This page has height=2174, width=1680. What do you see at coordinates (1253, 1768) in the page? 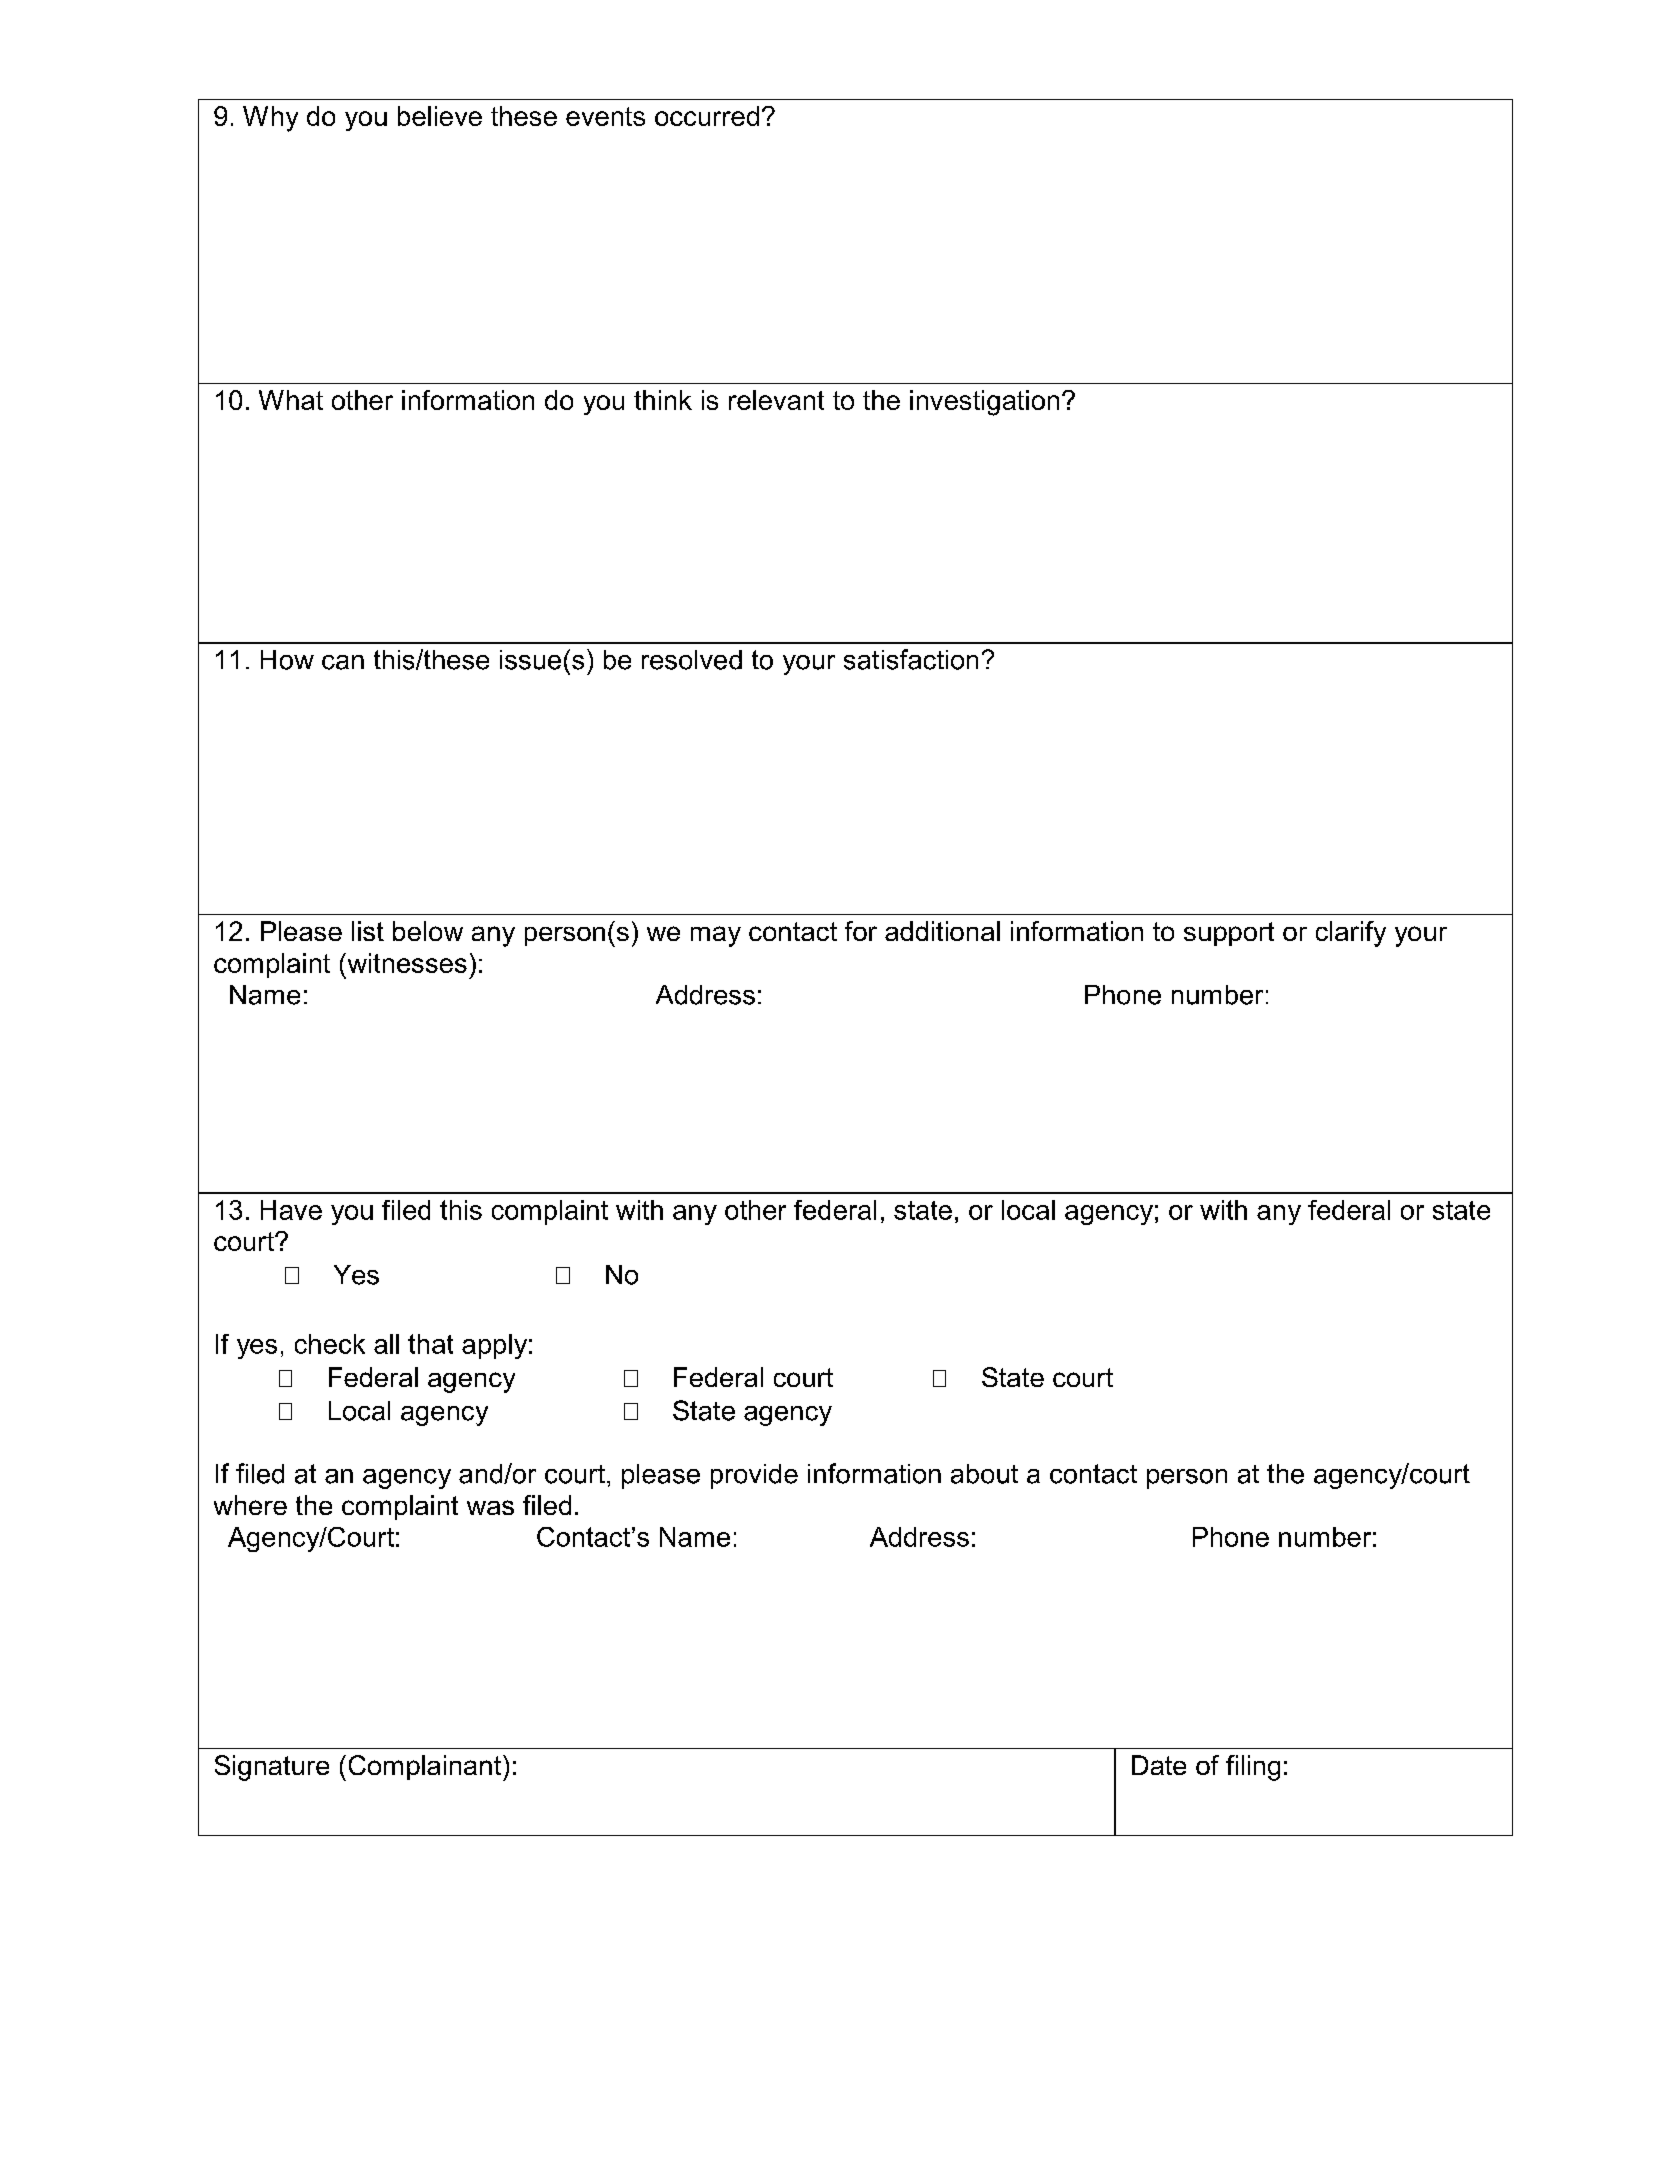
I see `filing` at bounding box center [1253, 1768].
